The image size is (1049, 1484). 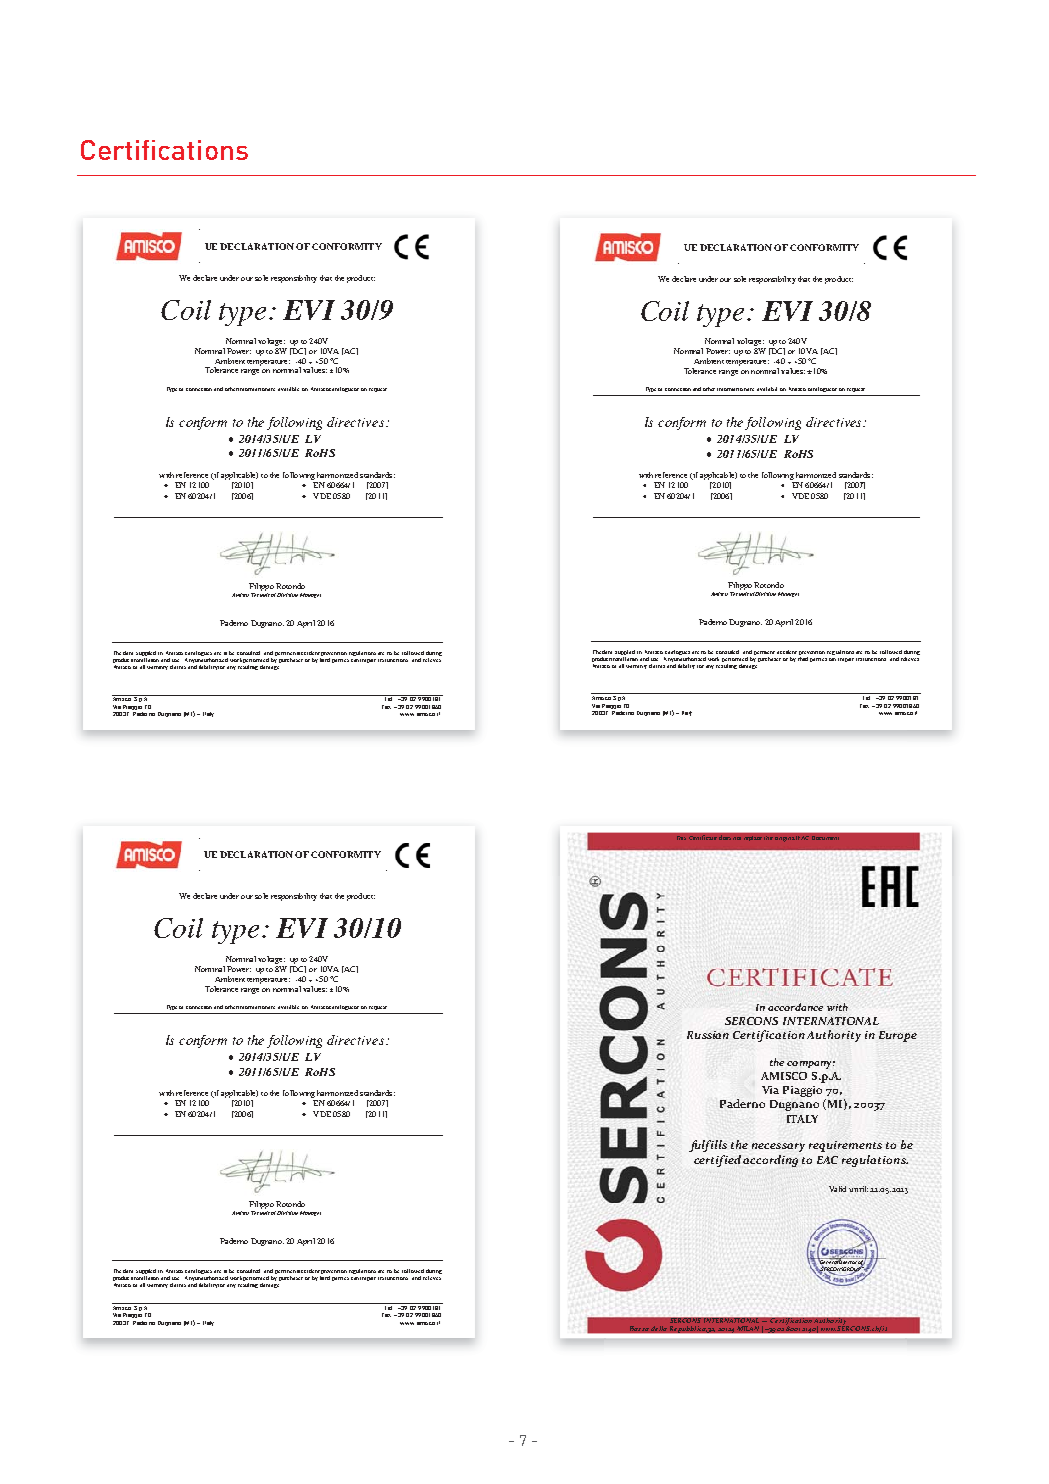 What do you see at coordinates (708, 1035) in the image?
I see `Russian` at bounding box center [708, 1035].
